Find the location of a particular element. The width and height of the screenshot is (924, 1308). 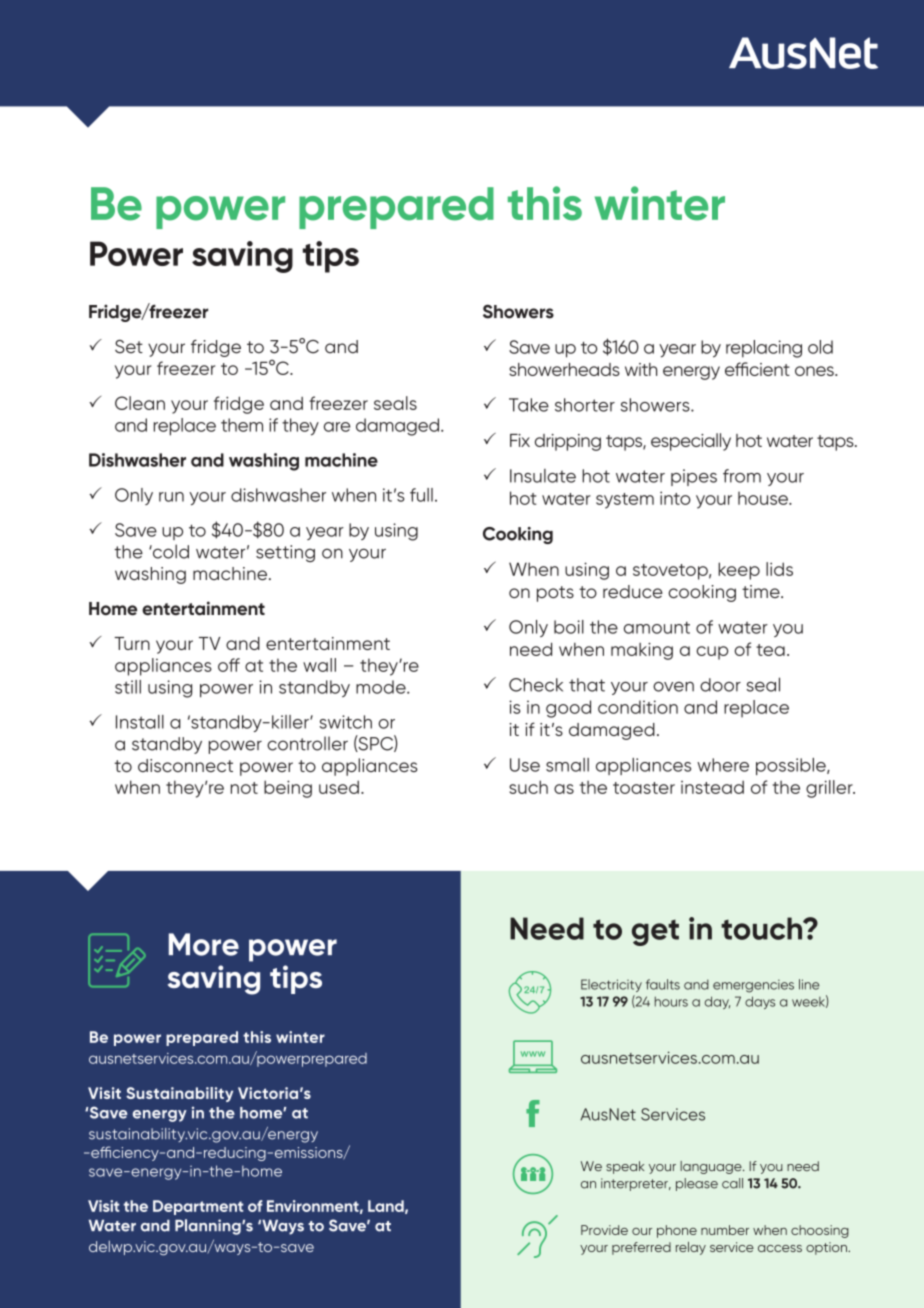

pots is located at coordinates (555, 594).
